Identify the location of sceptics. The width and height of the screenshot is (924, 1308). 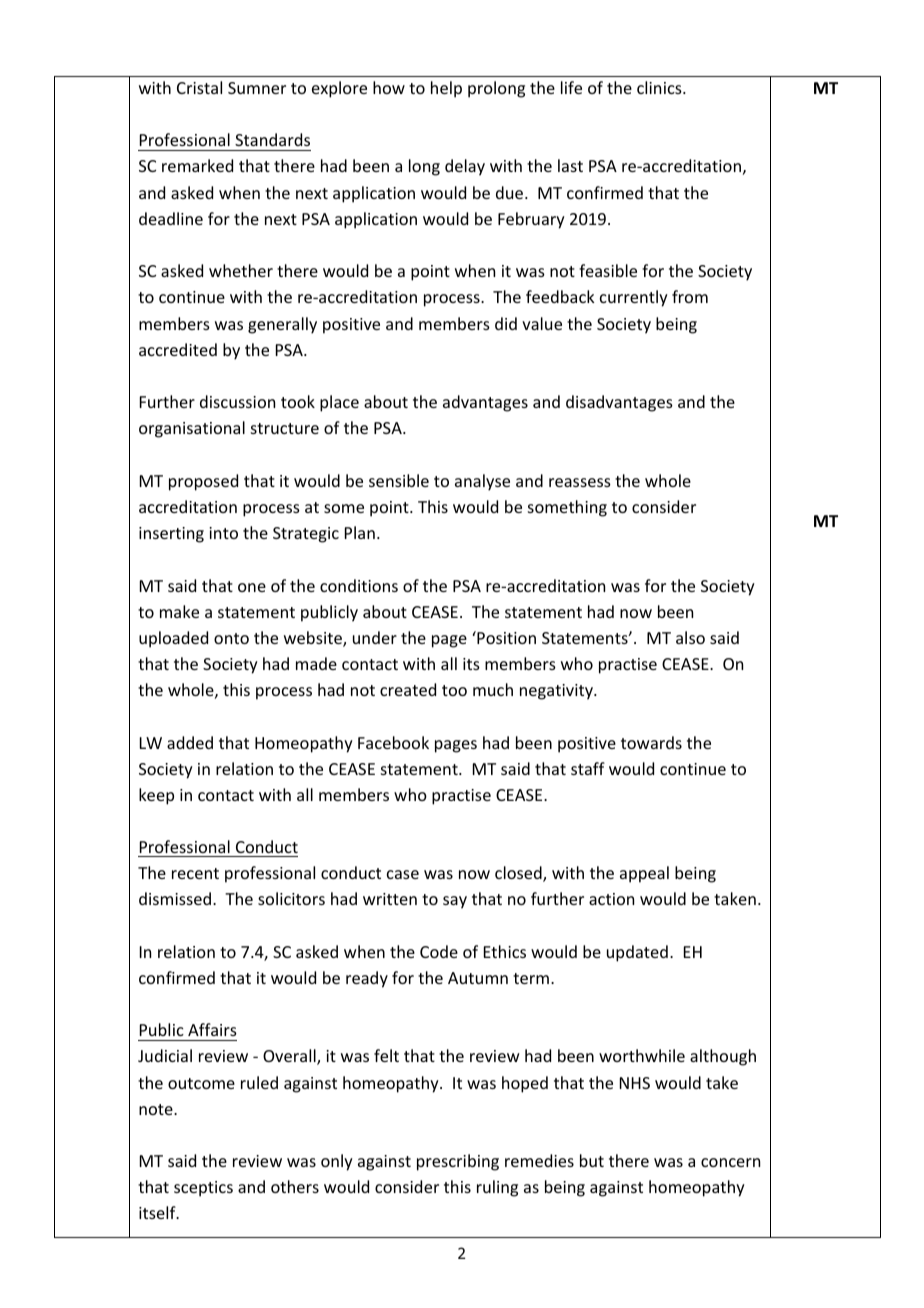
(203, 1189).
